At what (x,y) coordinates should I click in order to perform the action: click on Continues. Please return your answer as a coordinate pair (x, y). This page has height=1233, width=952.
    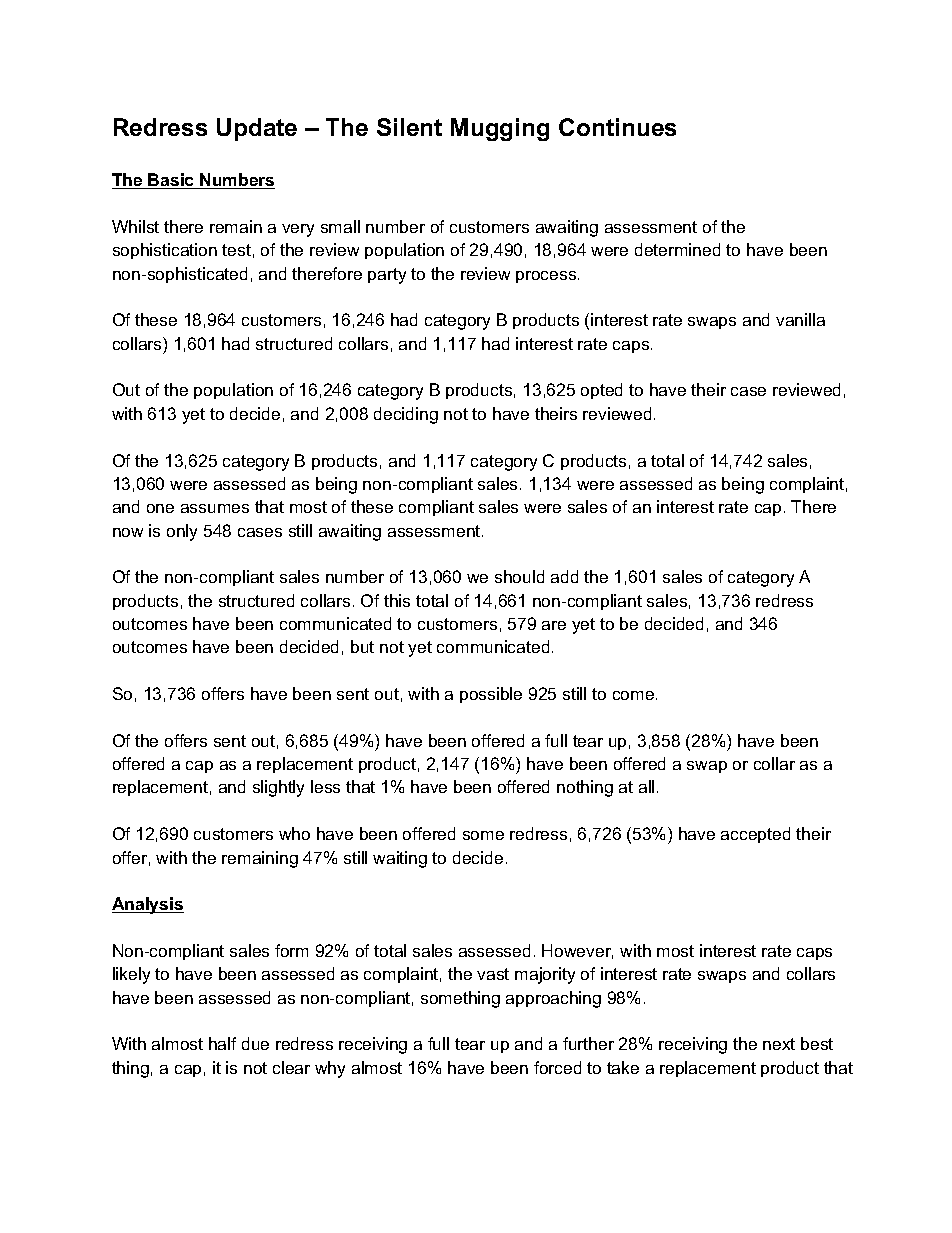
    Looking at the image, I should click on (617, 127).
